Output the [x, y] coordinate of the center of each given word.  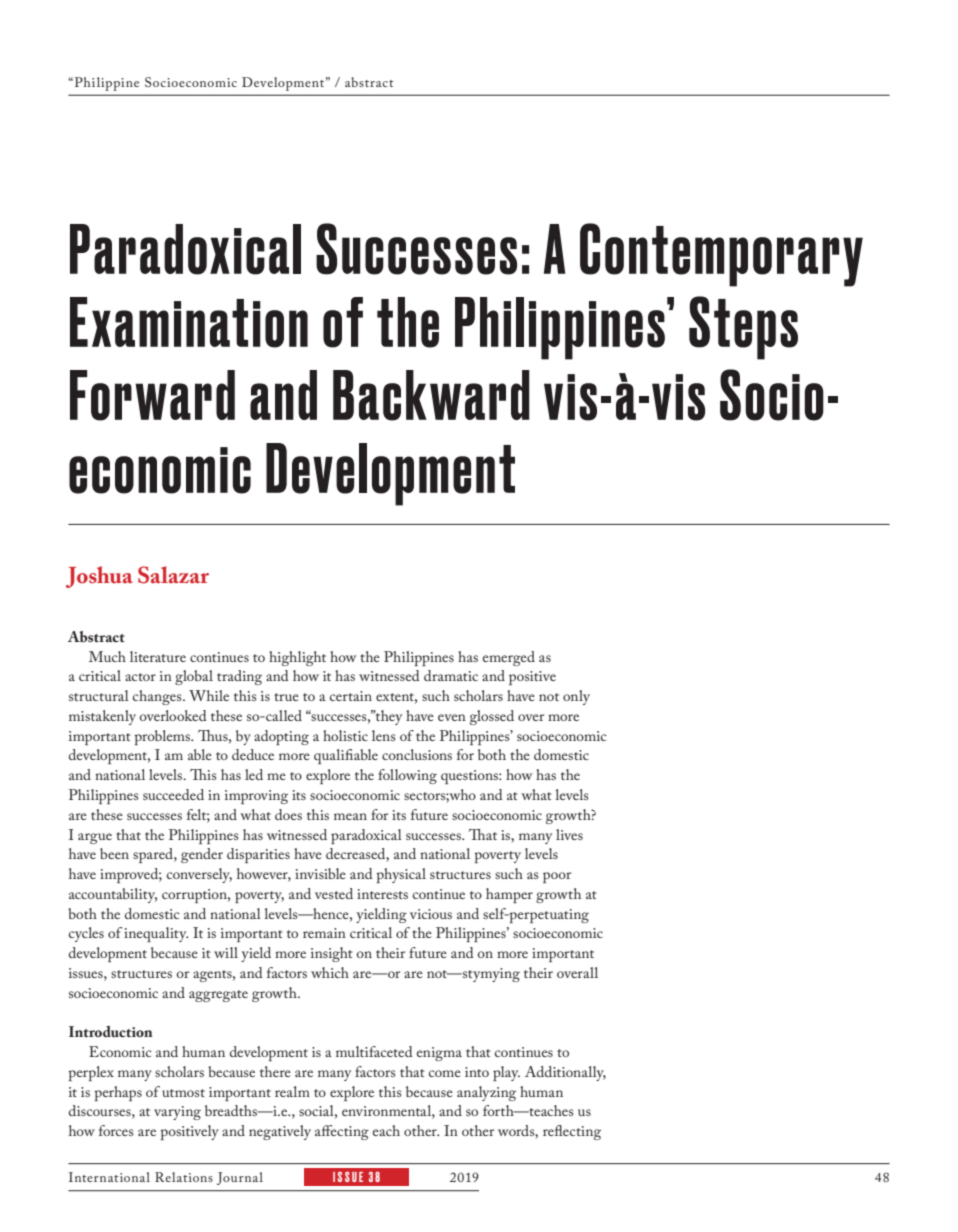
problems [163, 737]
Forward [152, 395]
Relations [184, 1177]
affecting [342, 1132]
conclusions [417, 754]
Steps [743, 328]
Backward [431, 395]
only [576, 697]
